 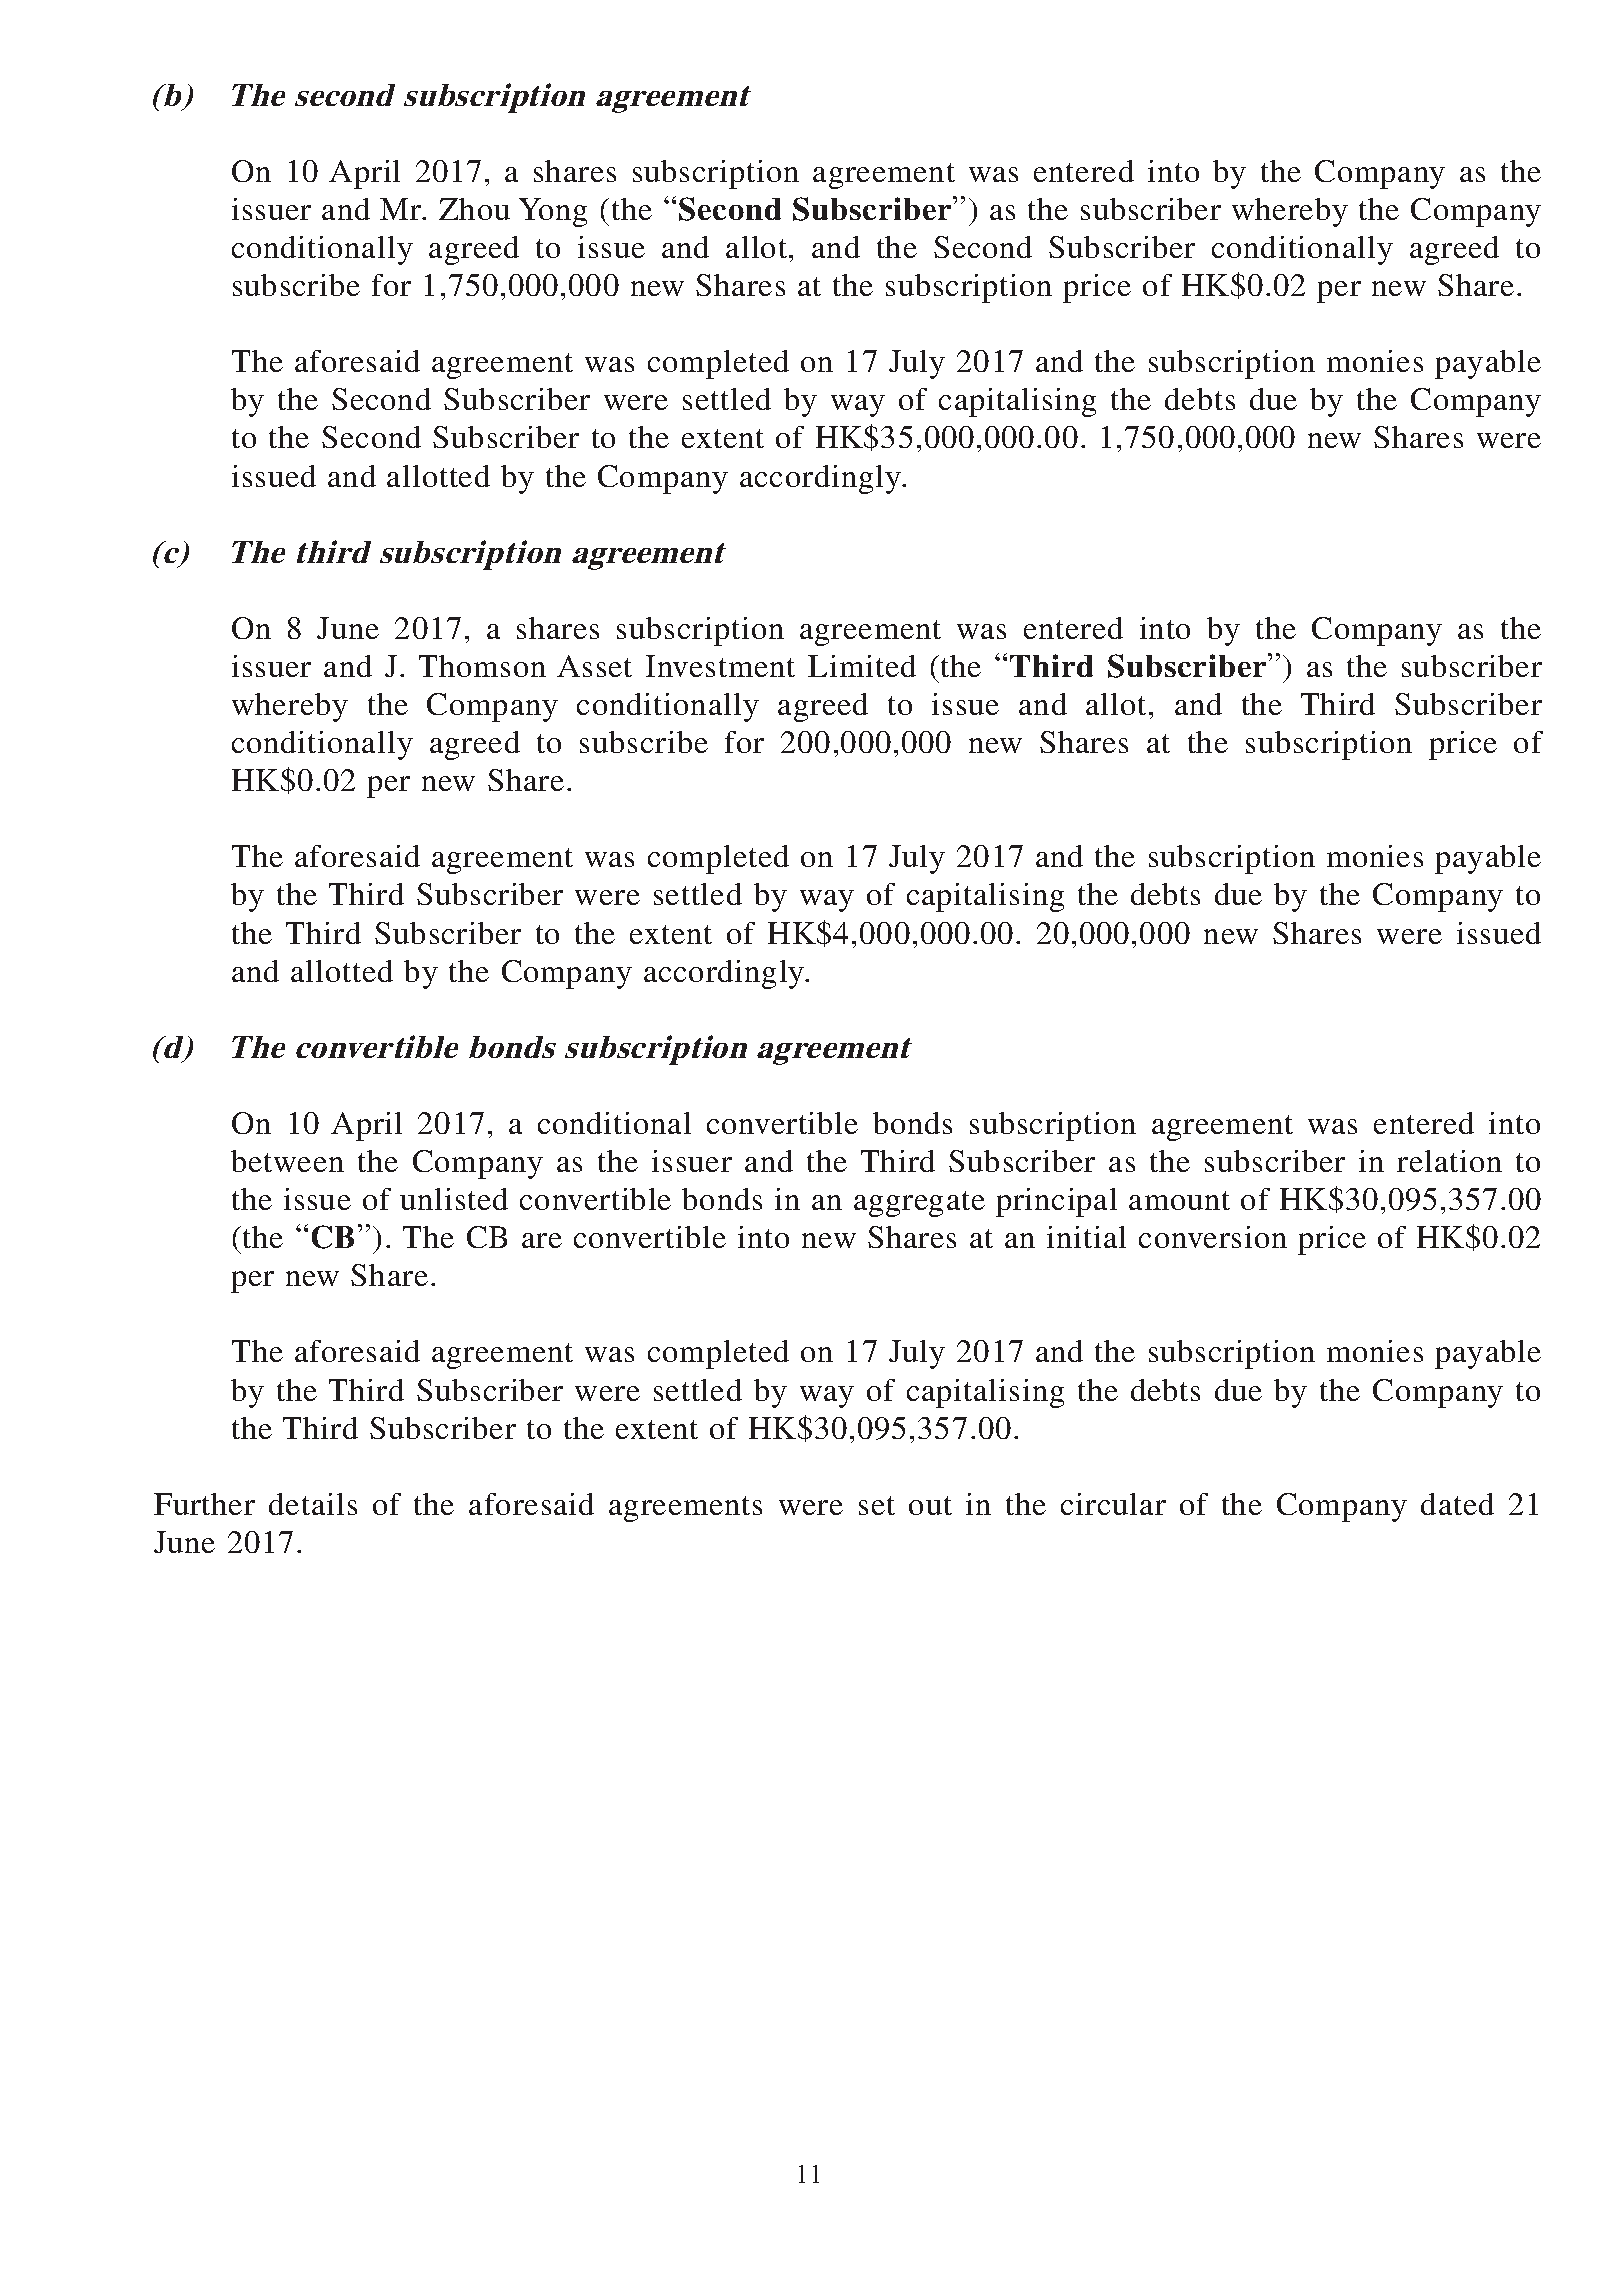 What do you see at coordinates (553, 212) in the document?
I see `Yong` at bounding box center [553, 212].
